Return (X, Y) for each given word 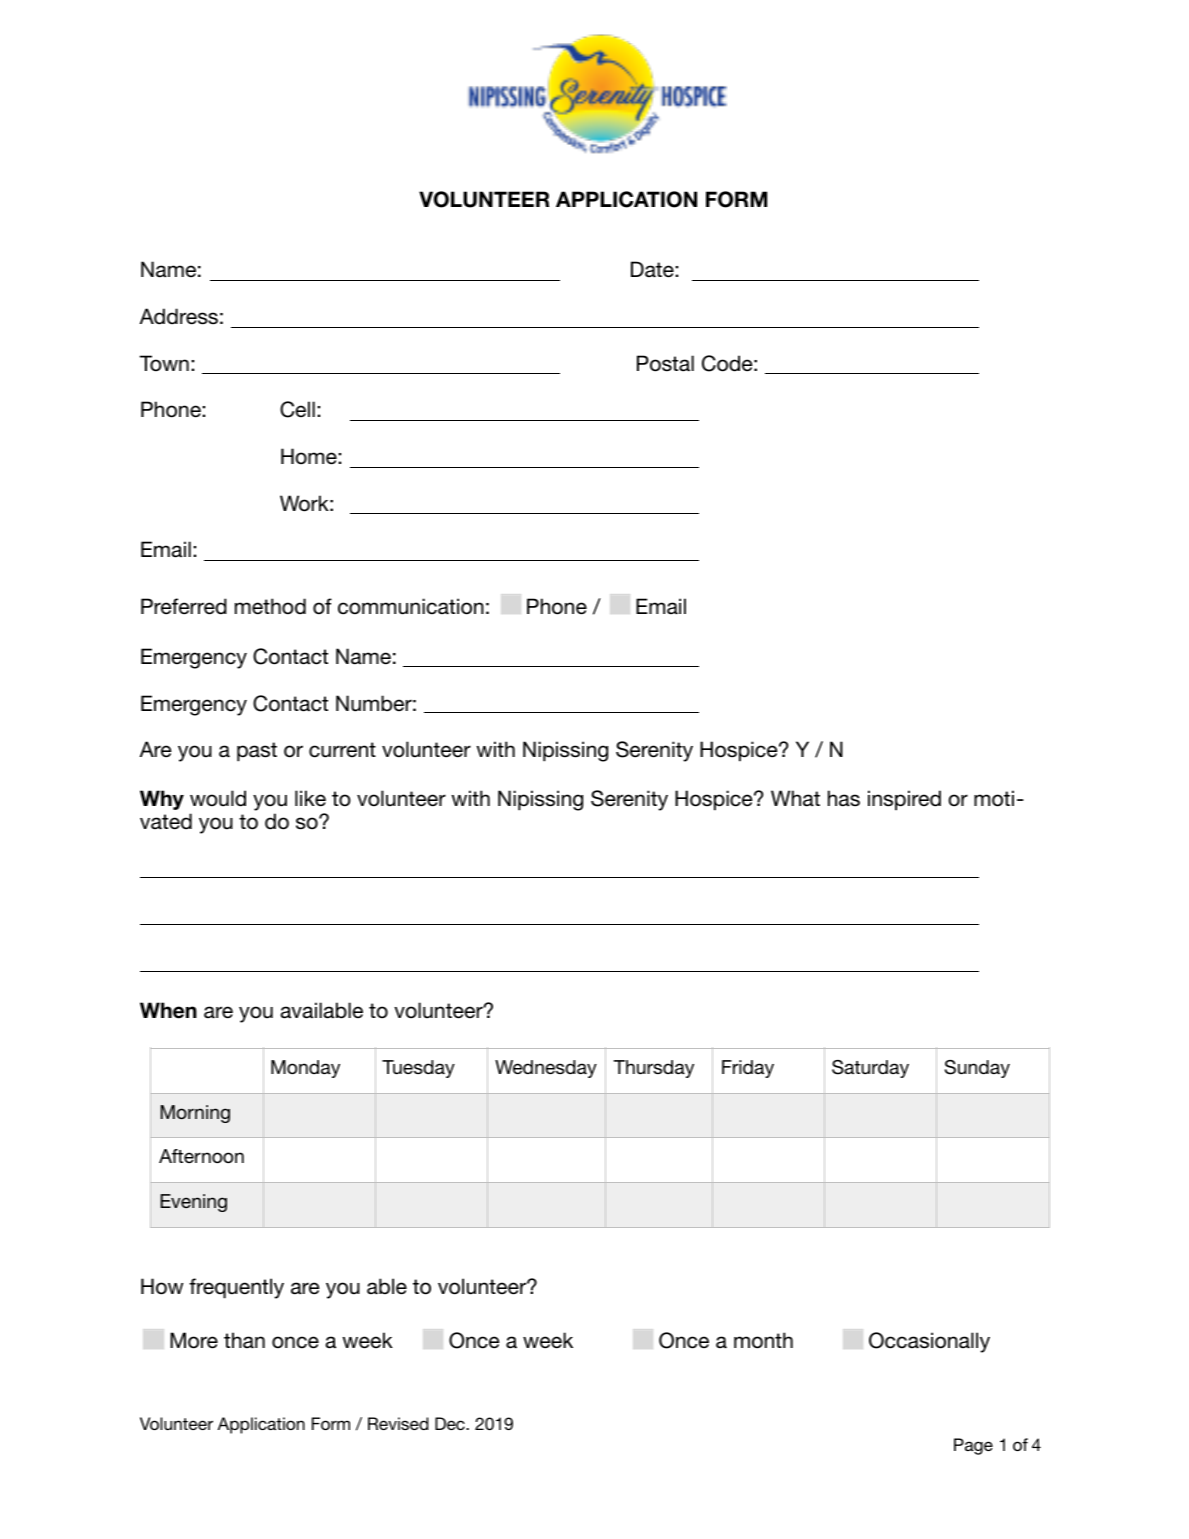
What (795, 798)
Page (973, 1446)
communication (411, 606)
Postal (665, 363)
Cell (297, 409)
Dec (451, 1423)
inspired (904, 800)
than (244, 1340)
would (218, 798)
